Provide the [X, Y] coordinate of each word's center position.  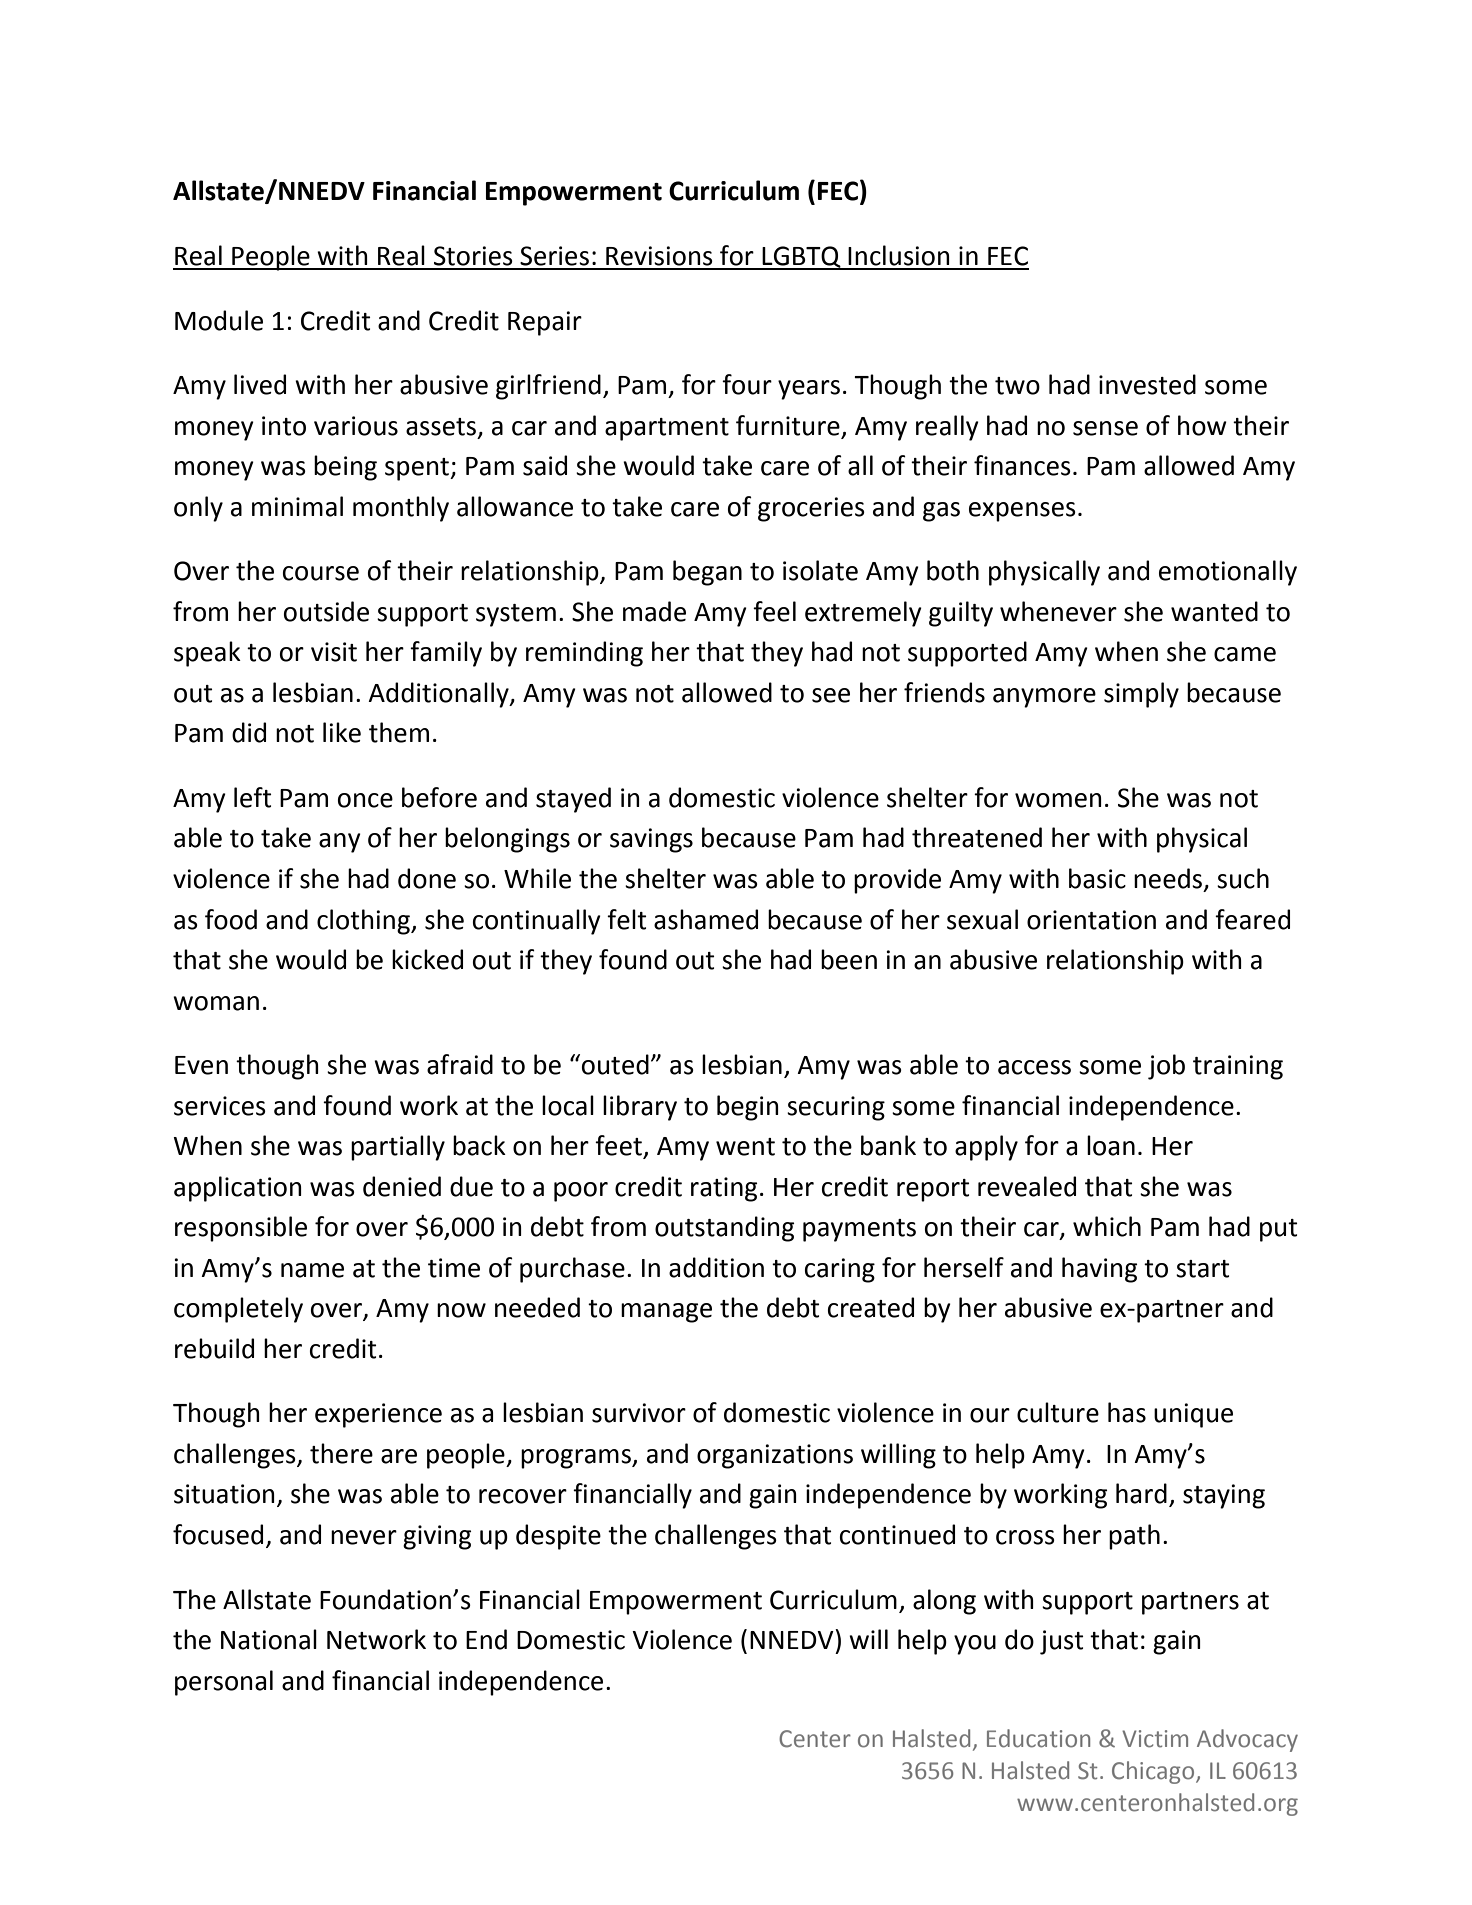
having [1099, 1270]
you [975, 1645]
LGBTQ [802, 258]
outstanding [724, 1229]
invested [1147, 384]
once [365, 800]
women [1058, 800]
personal [224, 1683]
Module [219, 320]
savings [651, 840]
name [312, 1270]
